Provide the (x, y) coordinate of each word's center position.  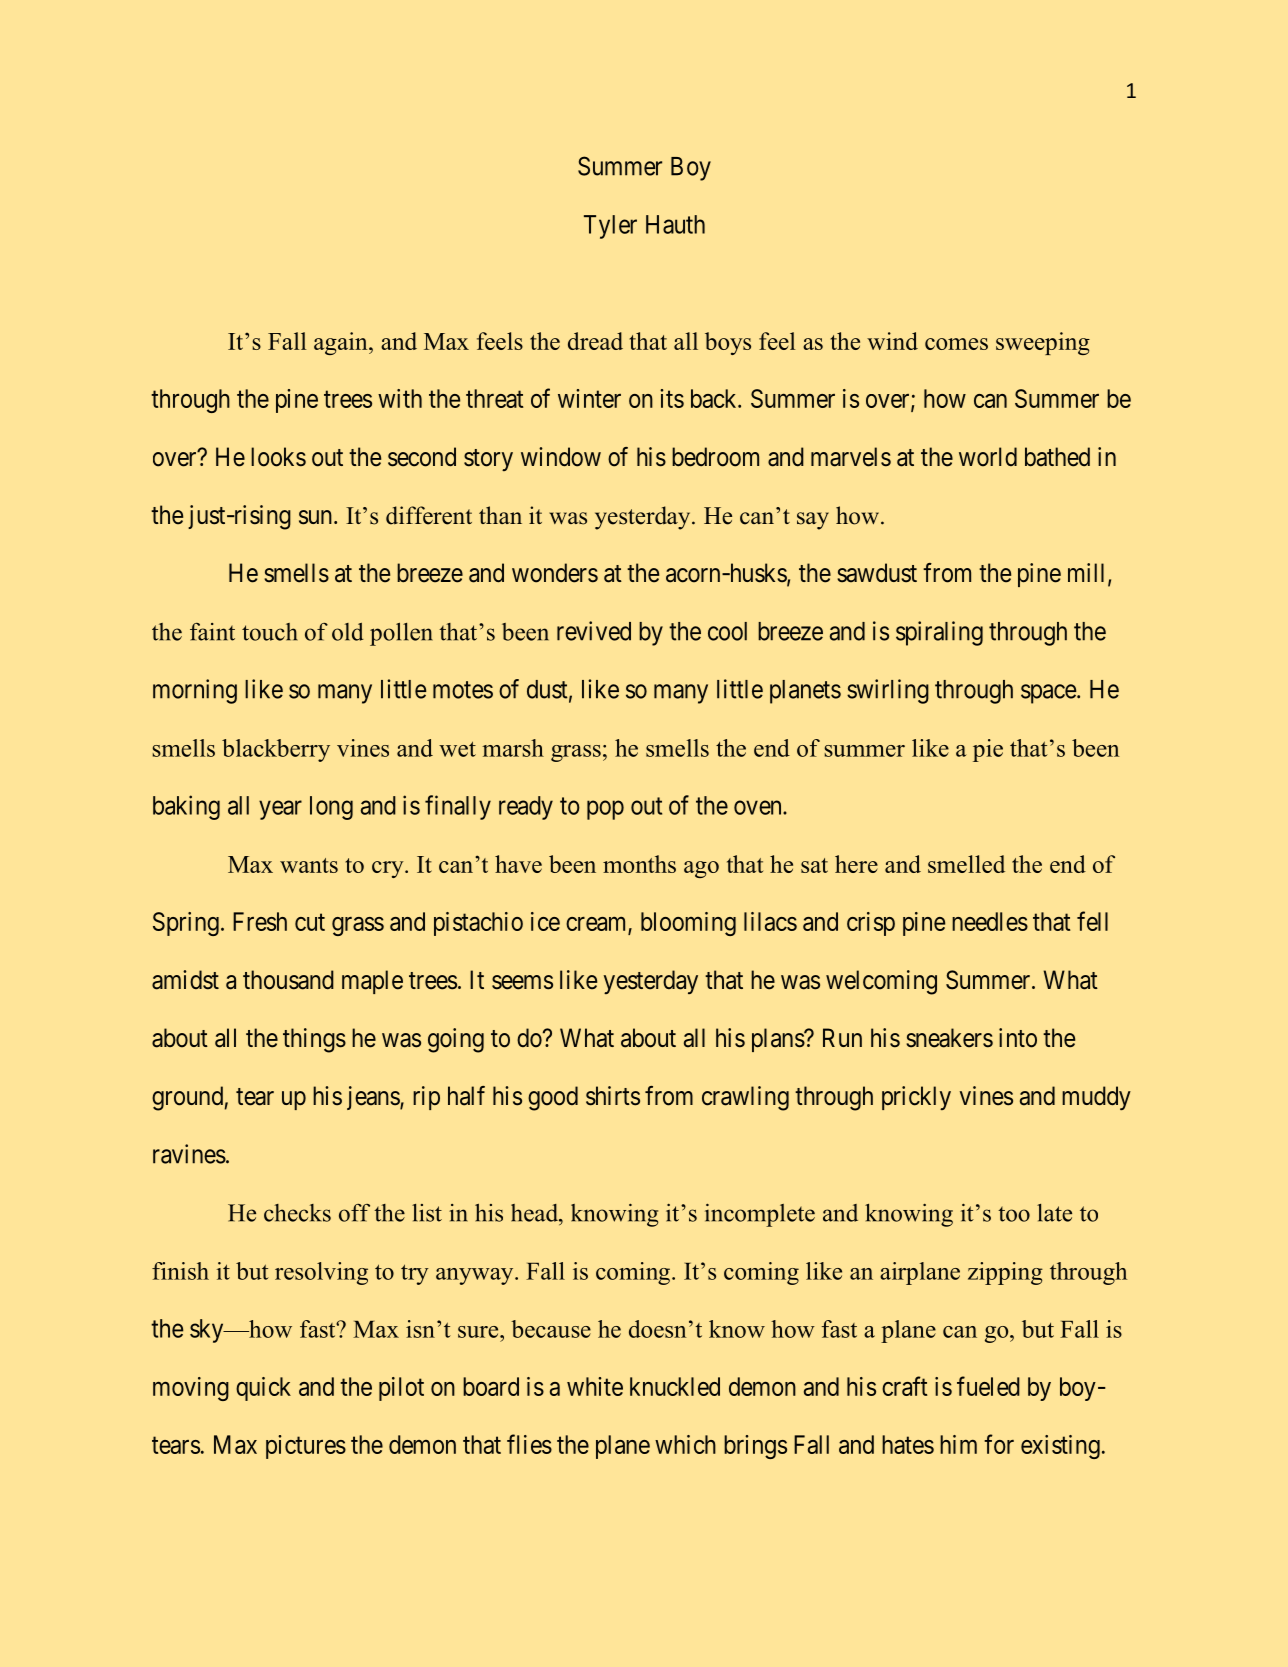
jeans (374, 1098)
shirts (613, 1096)
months (639, 864)
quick (263, 1389)
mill (1088, 574)
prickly (916, 1098)
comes (956, 344)
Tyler (610, 227)
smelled (966, 864)
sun (315, 517)
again (342, 343)
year (280, 810)
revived (594, 631)
